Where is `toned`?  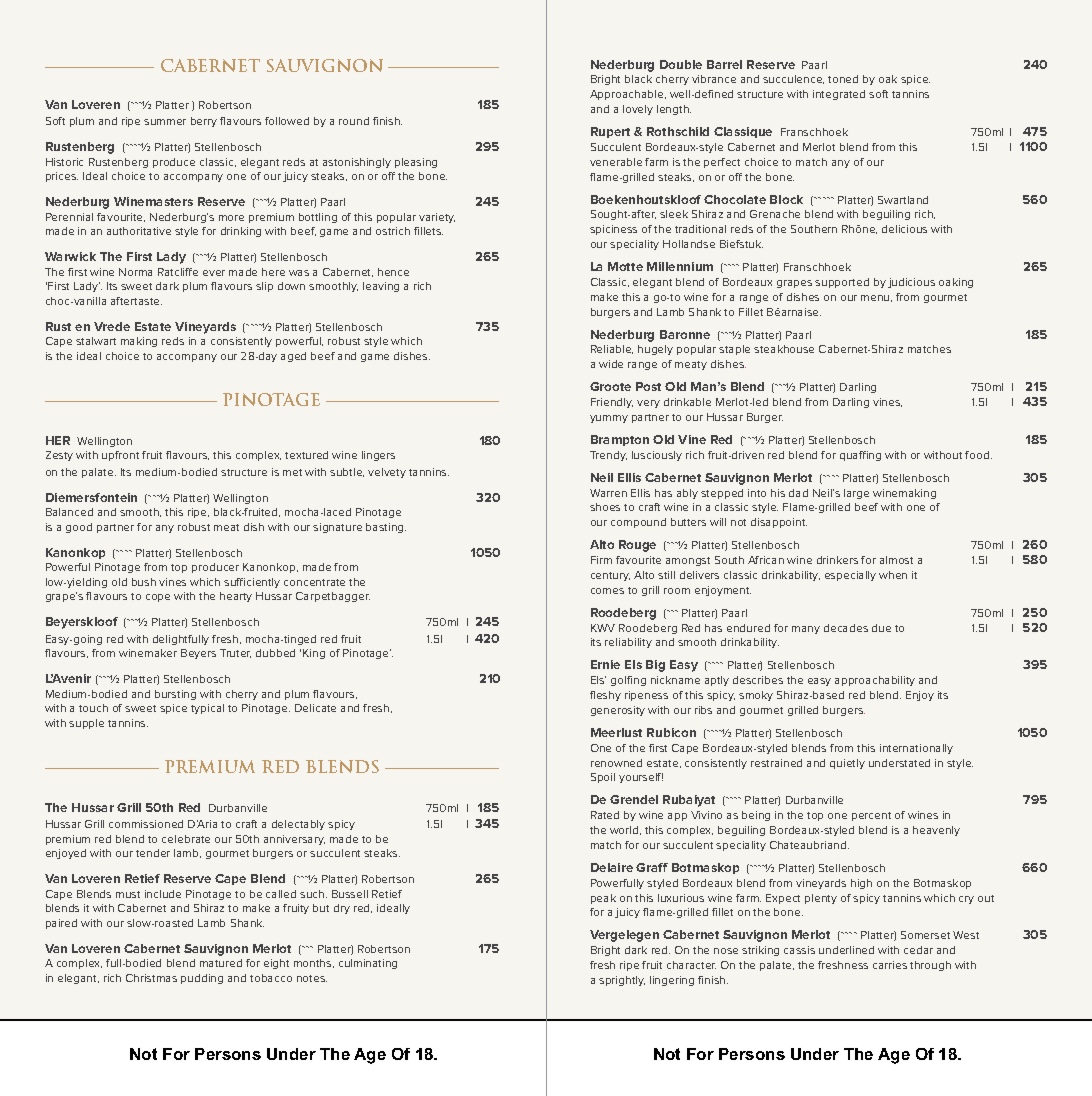 toned is located at coordinates (843, 79).
